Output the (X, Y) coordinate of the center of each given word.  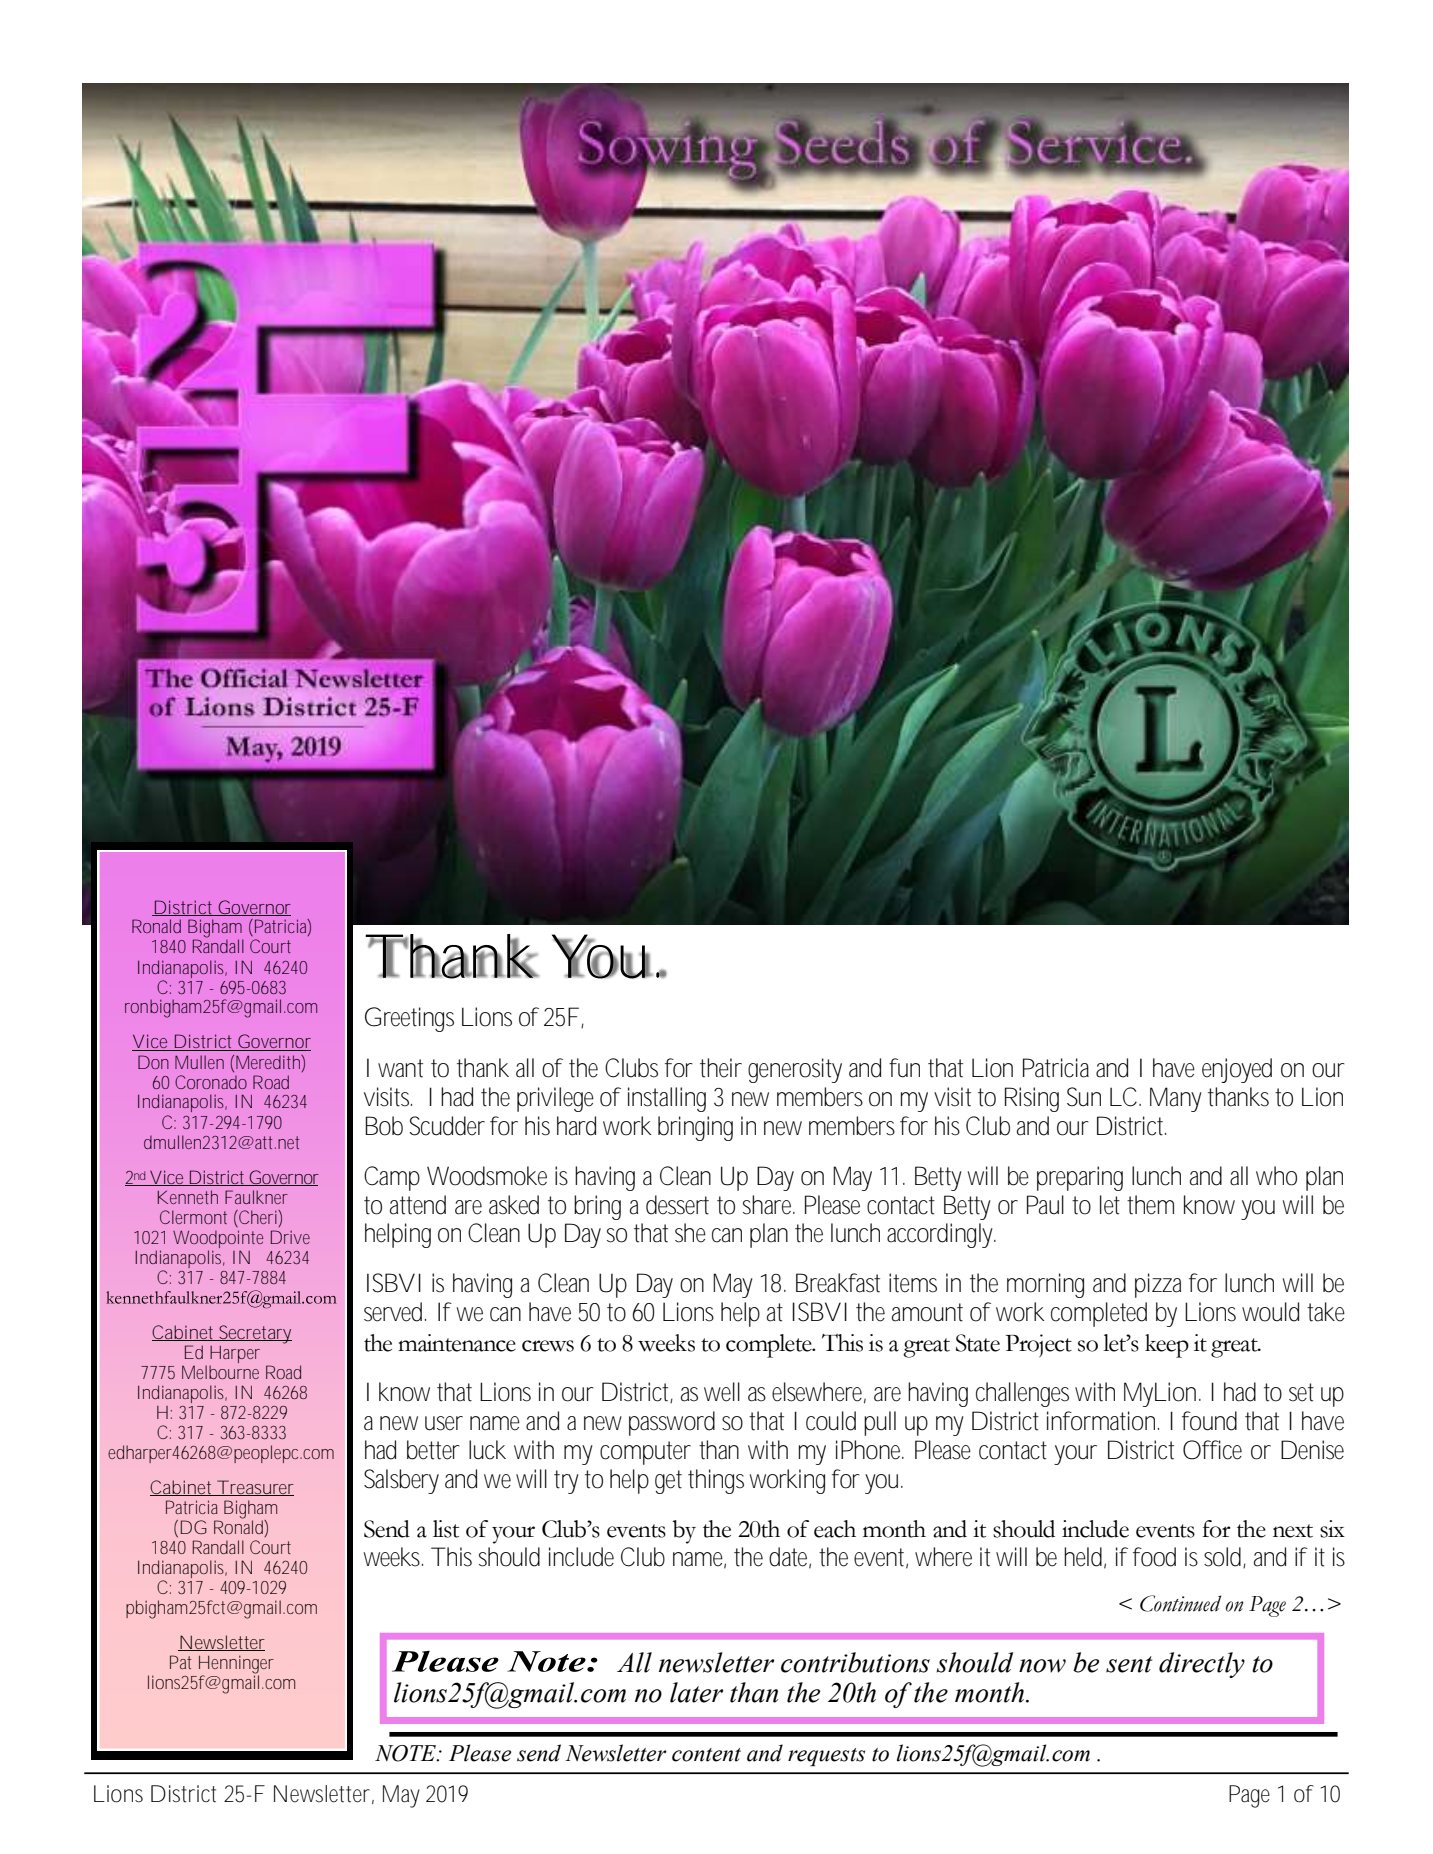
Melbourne (220, 1372)
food (1154, 1557)
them (1150, 1205)
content (706, 1755)
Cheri (258, 1217)
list (446, 1529)
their (721, 1068)
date (790, 1558)
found (1209, 1421)
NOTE (406, 1753)
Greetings (409, 1019)
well (722, 1392)
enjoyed (1237, 1070)
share (769, 1205)
